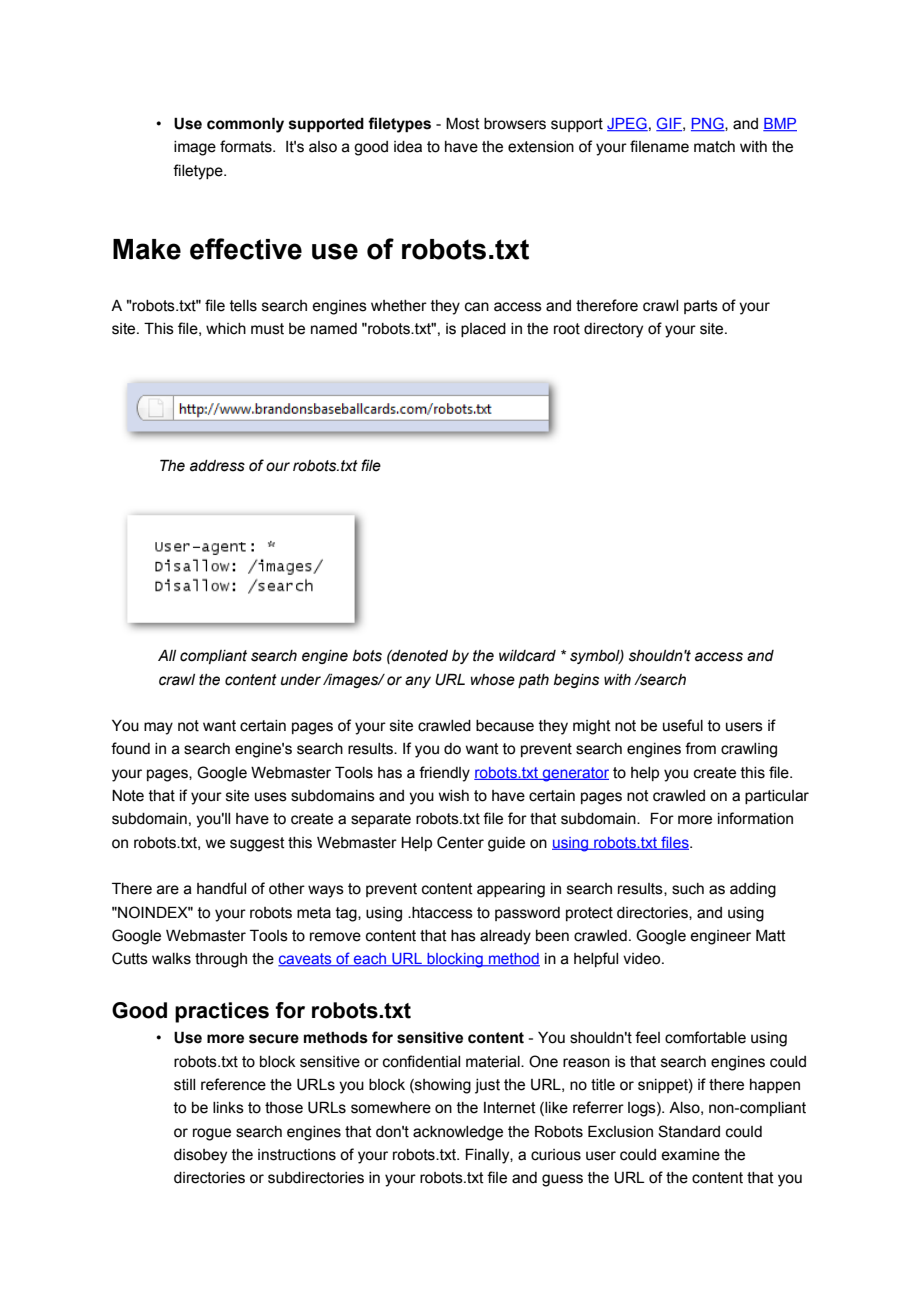 This document has height=1308, width=924. Describe the element at coordinates (217, 466) in the document. I see `address` at that location.
